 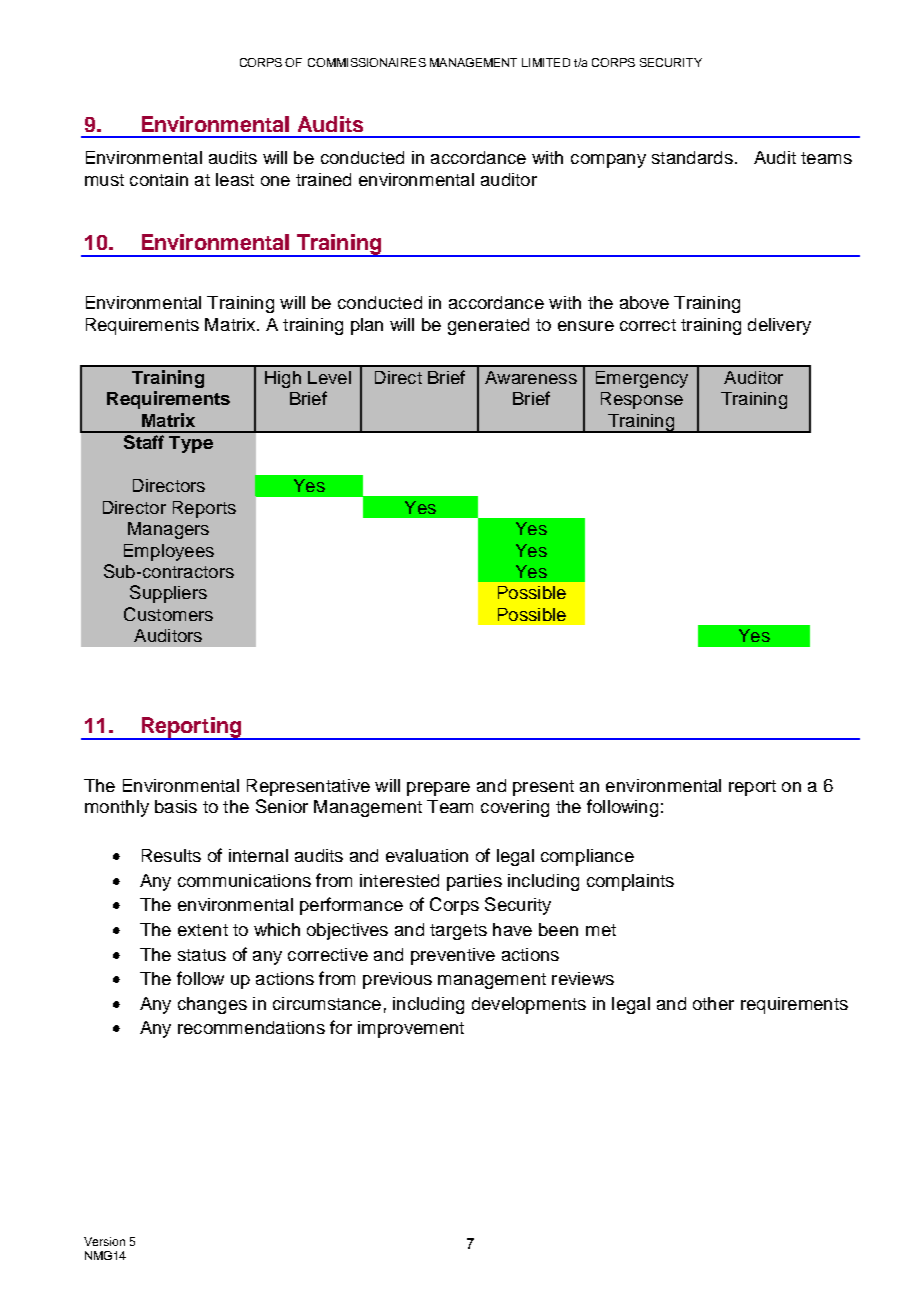 What do you see at coordinates (168, 614) in the page?
I see `Customers` at bounding box center [168, 614].
